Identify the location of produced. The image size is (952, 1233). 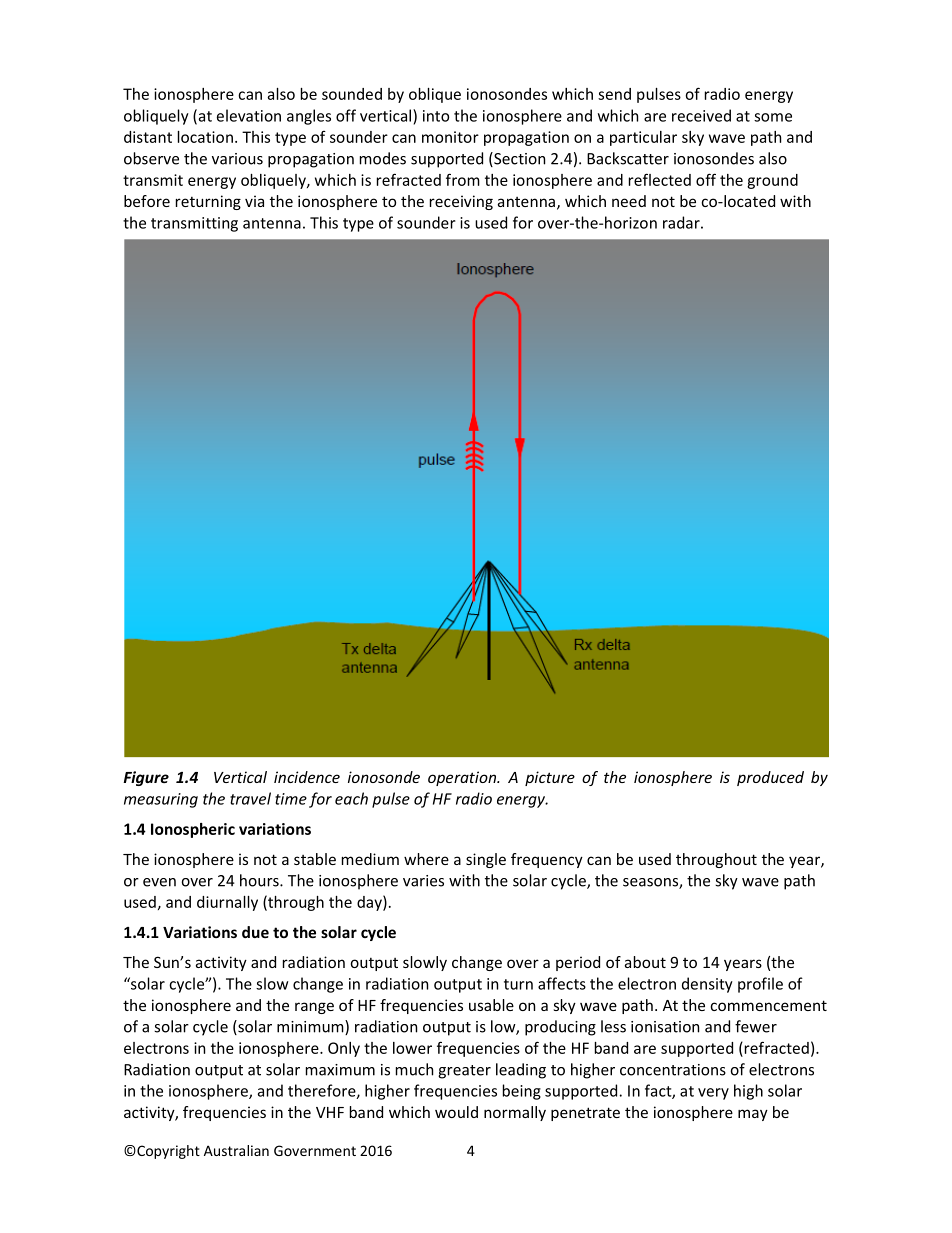
(770, 778).
